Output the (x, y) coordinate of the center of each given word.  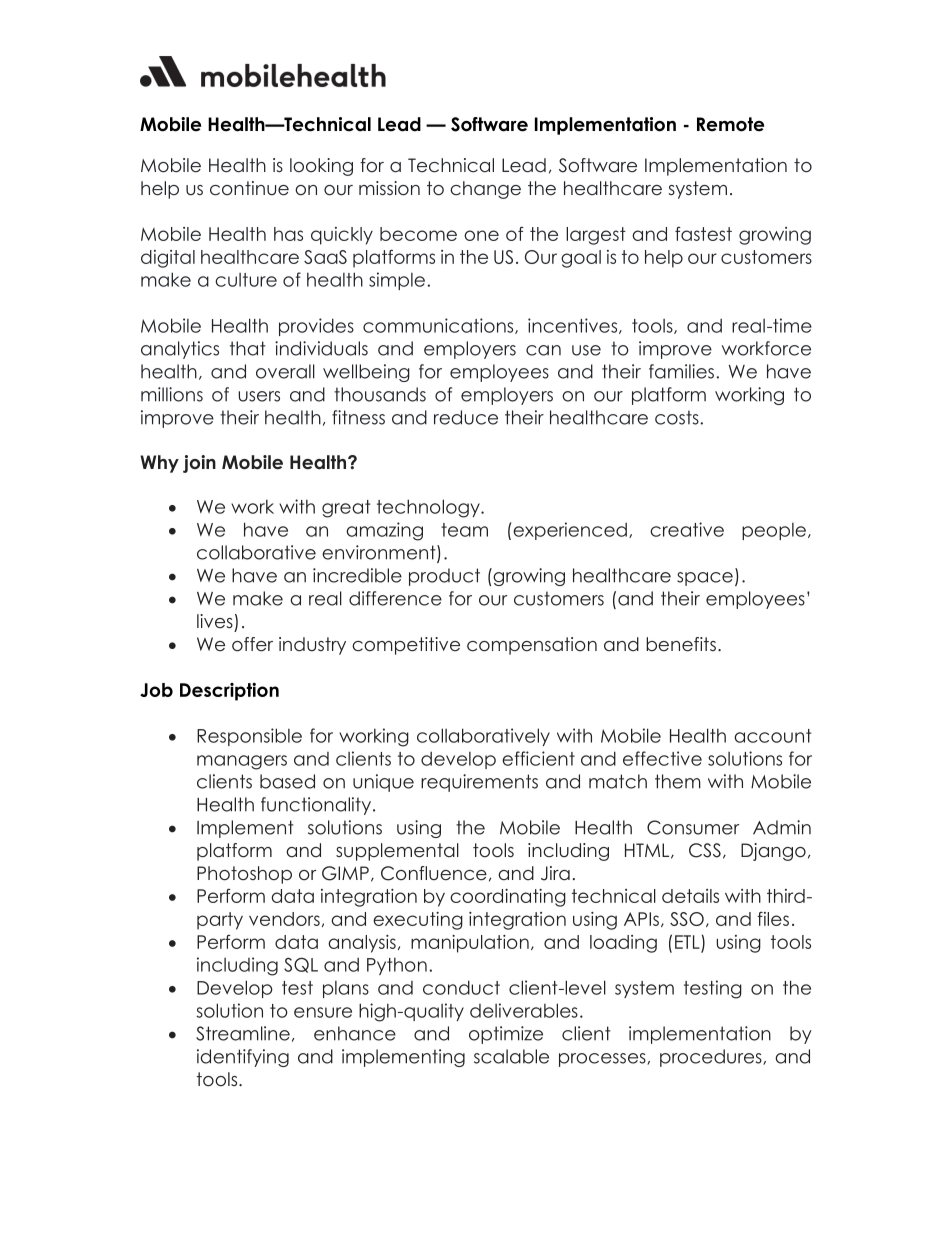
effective (662, 758)
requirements (479, 783)
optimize (506, 1035)
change (485, 190)
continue (249, 188)
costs (678, 417)
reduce (466, 417)
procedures (712, 1058)
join (199, 464)
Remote (730, 124)
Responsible (249, 737)
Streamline (243, 1033)
